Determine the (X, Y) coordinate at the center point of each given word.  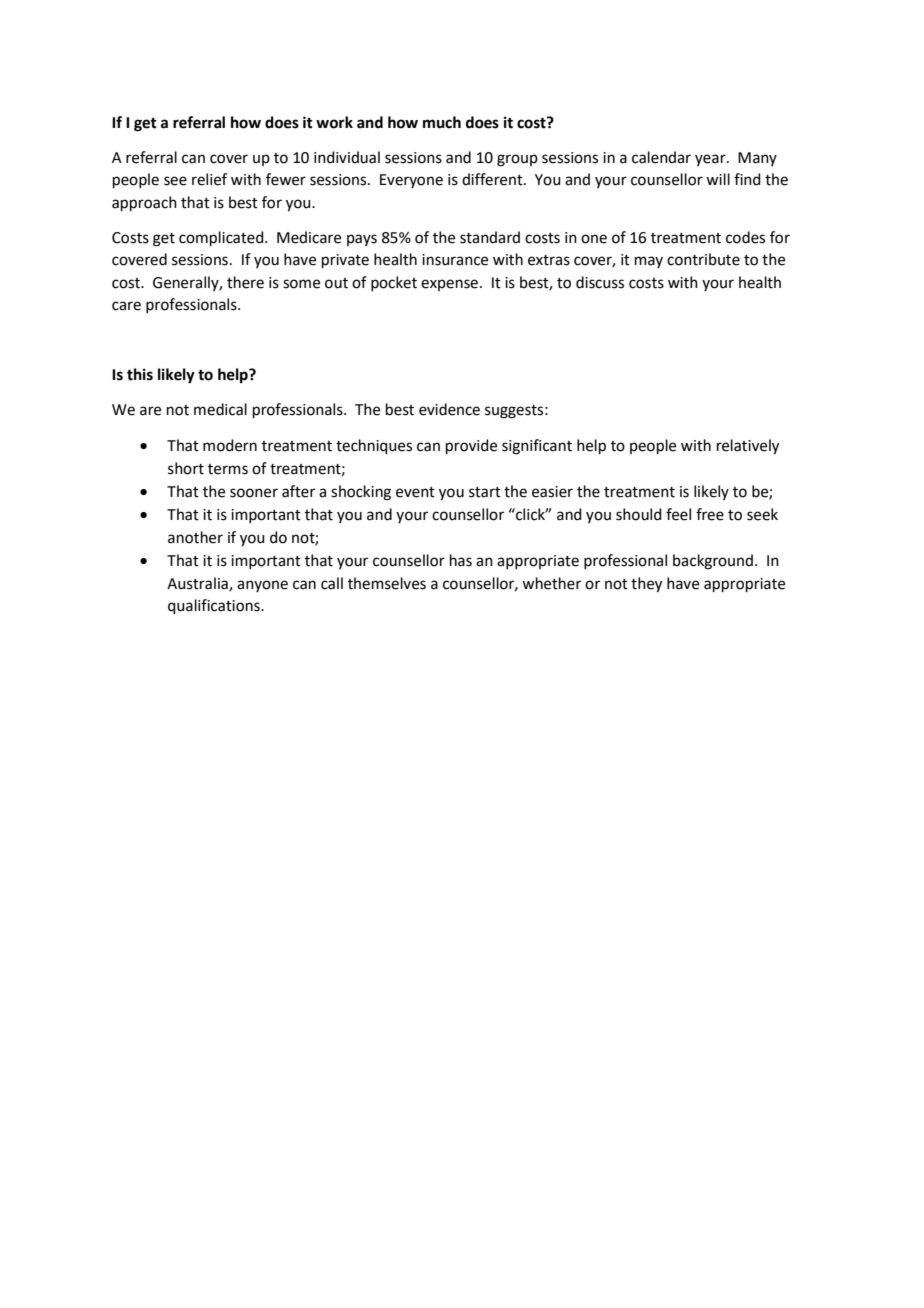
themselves (387, 583)
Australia (198, 584)
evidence (449, 409)
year (711, 160)
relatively (748, 447)
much (442, 122)
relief (209, 179)
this (140, 374)
